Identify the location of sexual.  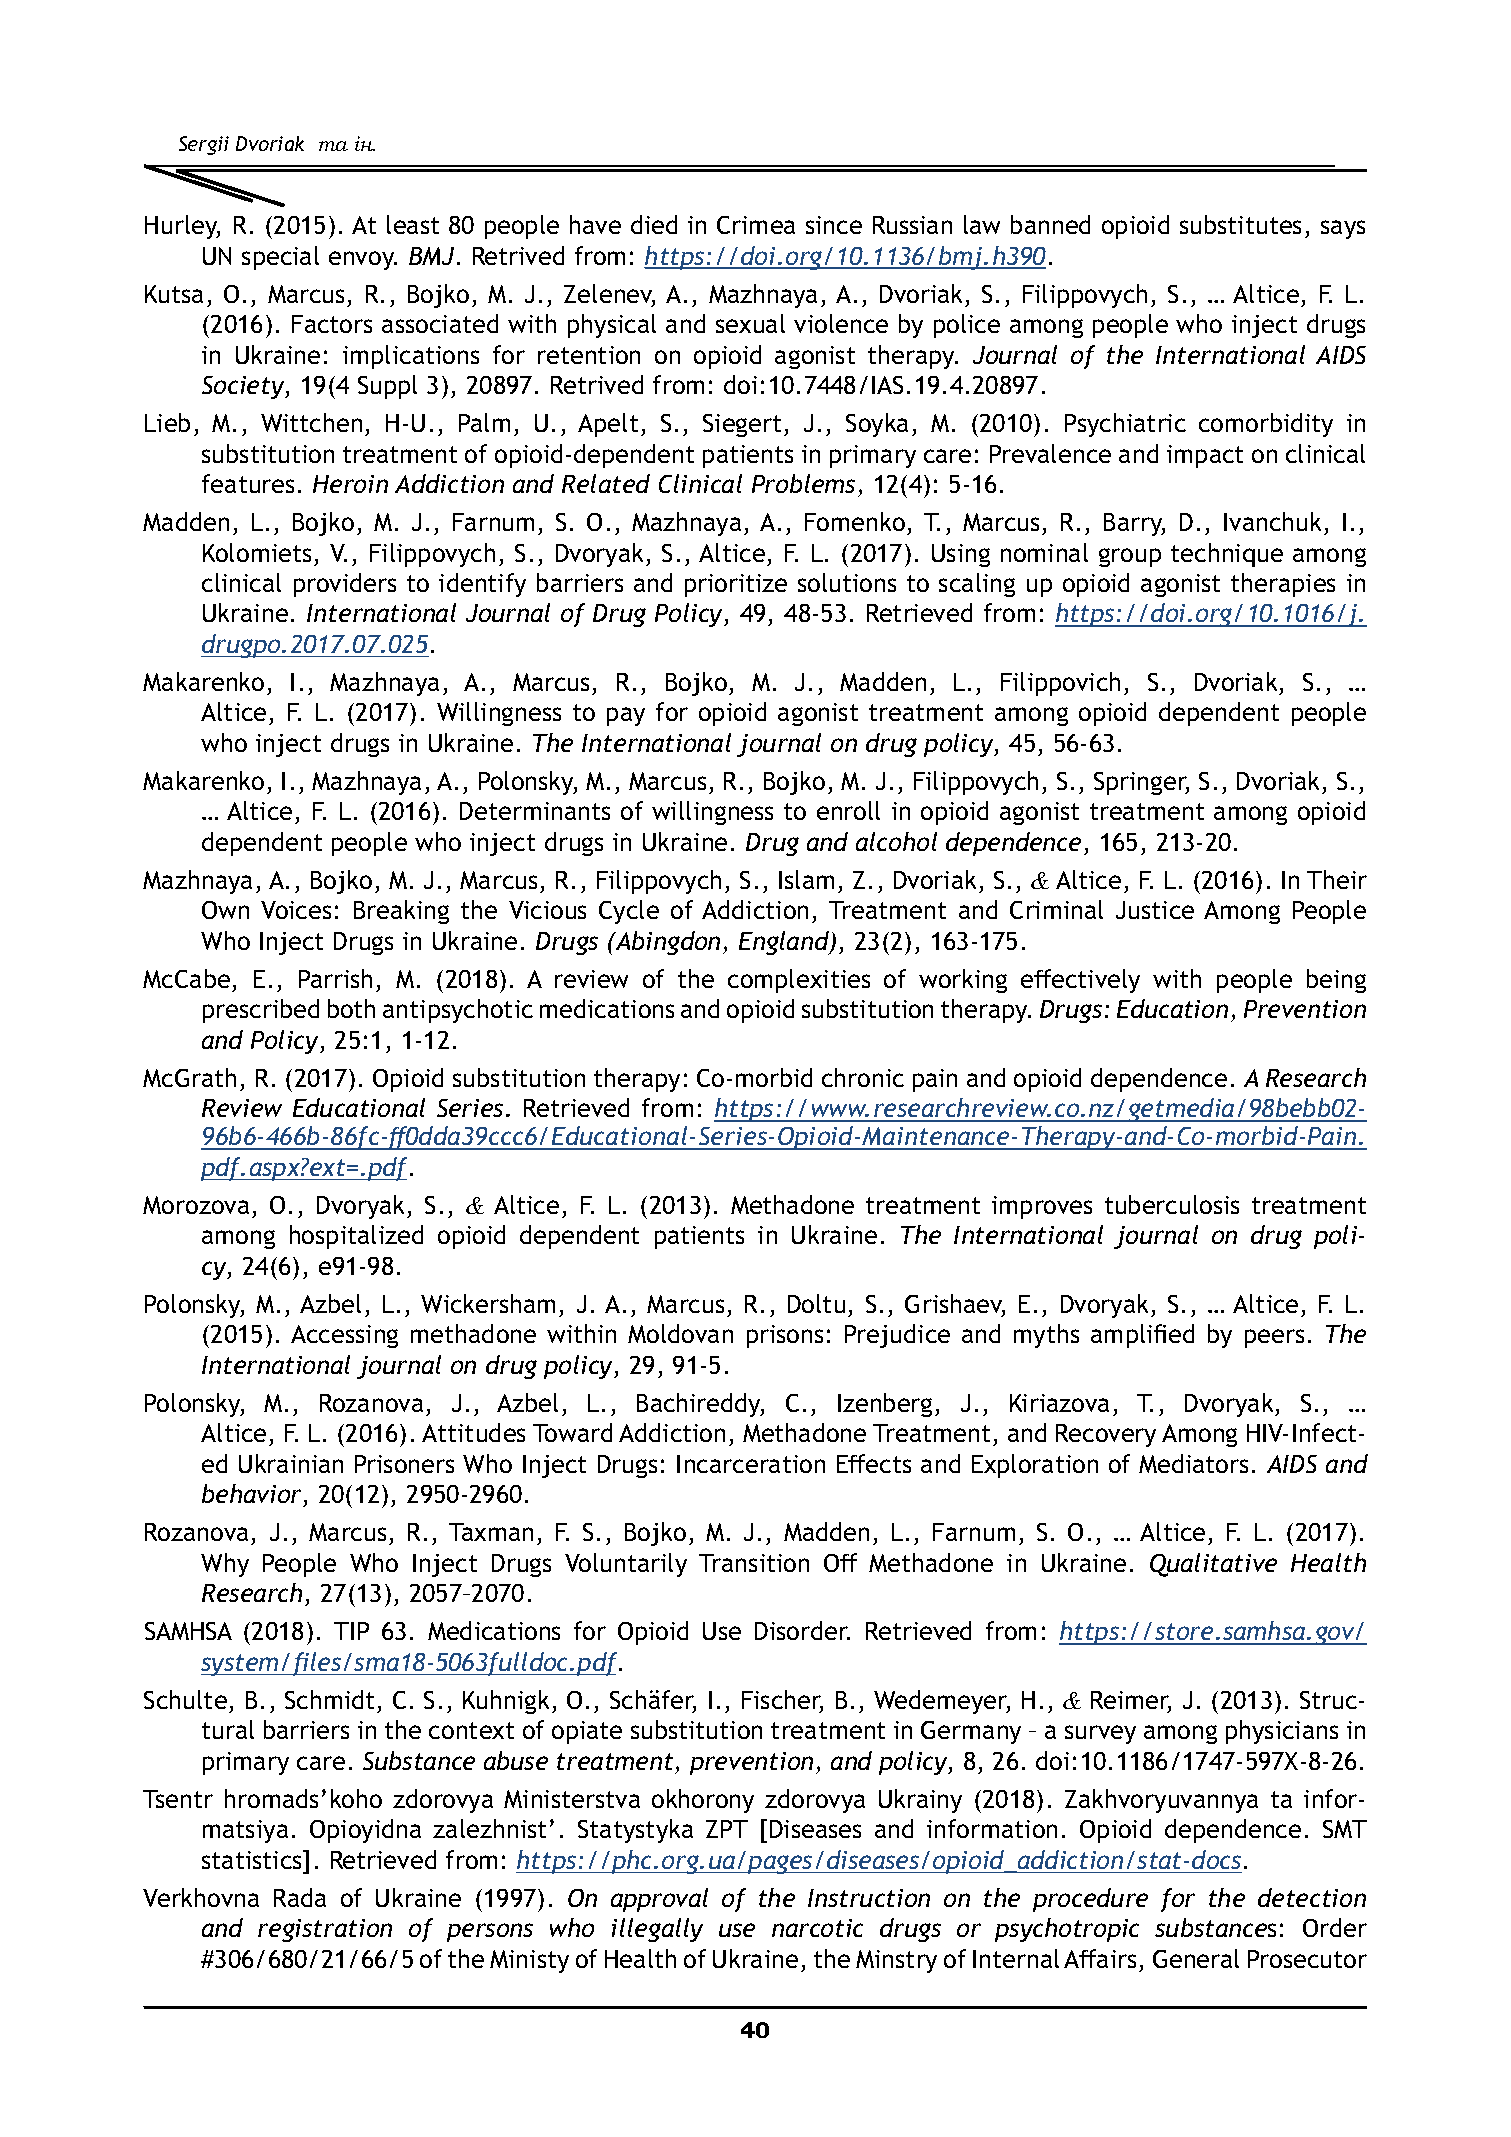
(750, 323).
